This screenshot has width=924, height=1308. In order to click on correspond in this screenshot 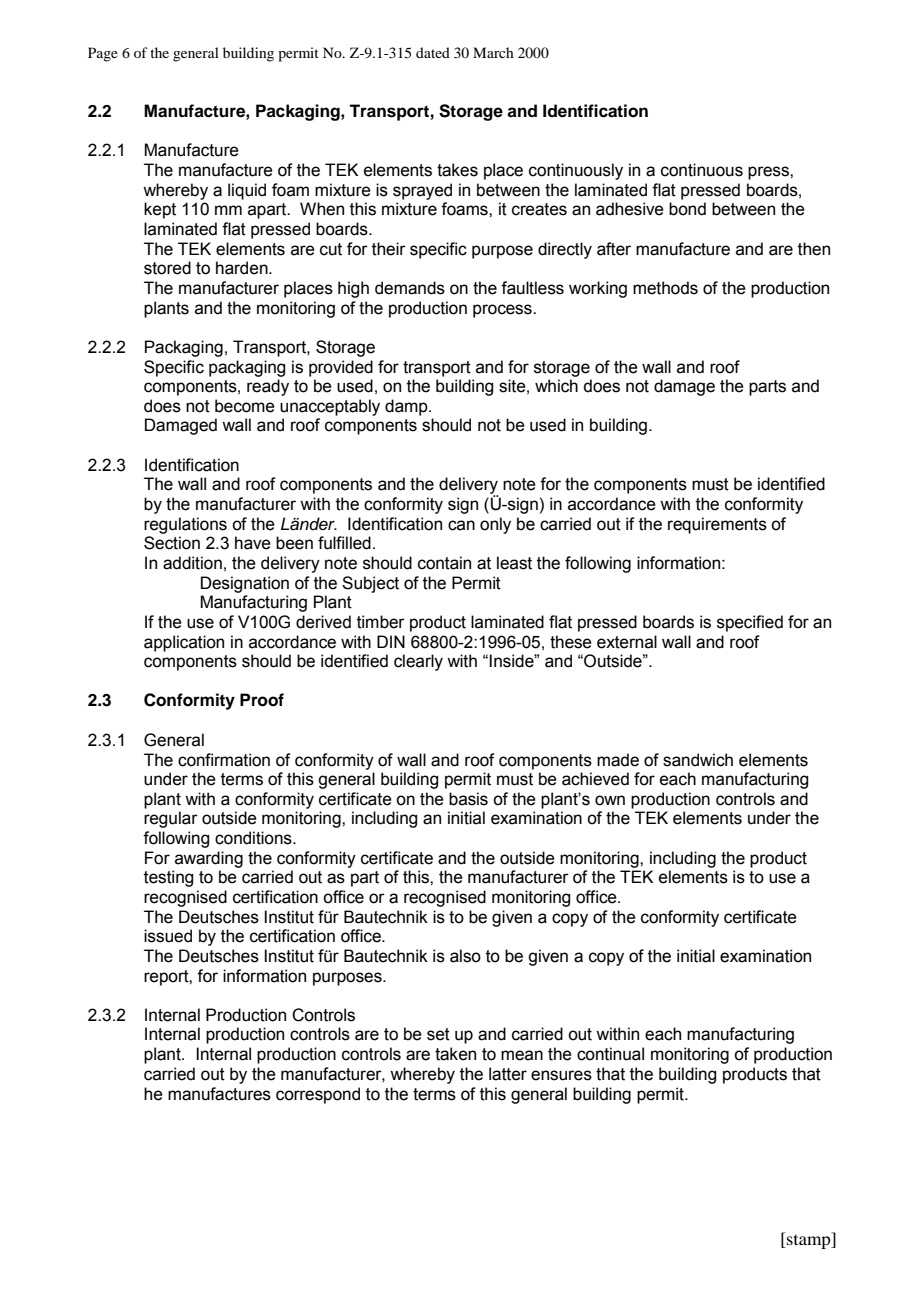, I will do `click(318, 1095)`.
